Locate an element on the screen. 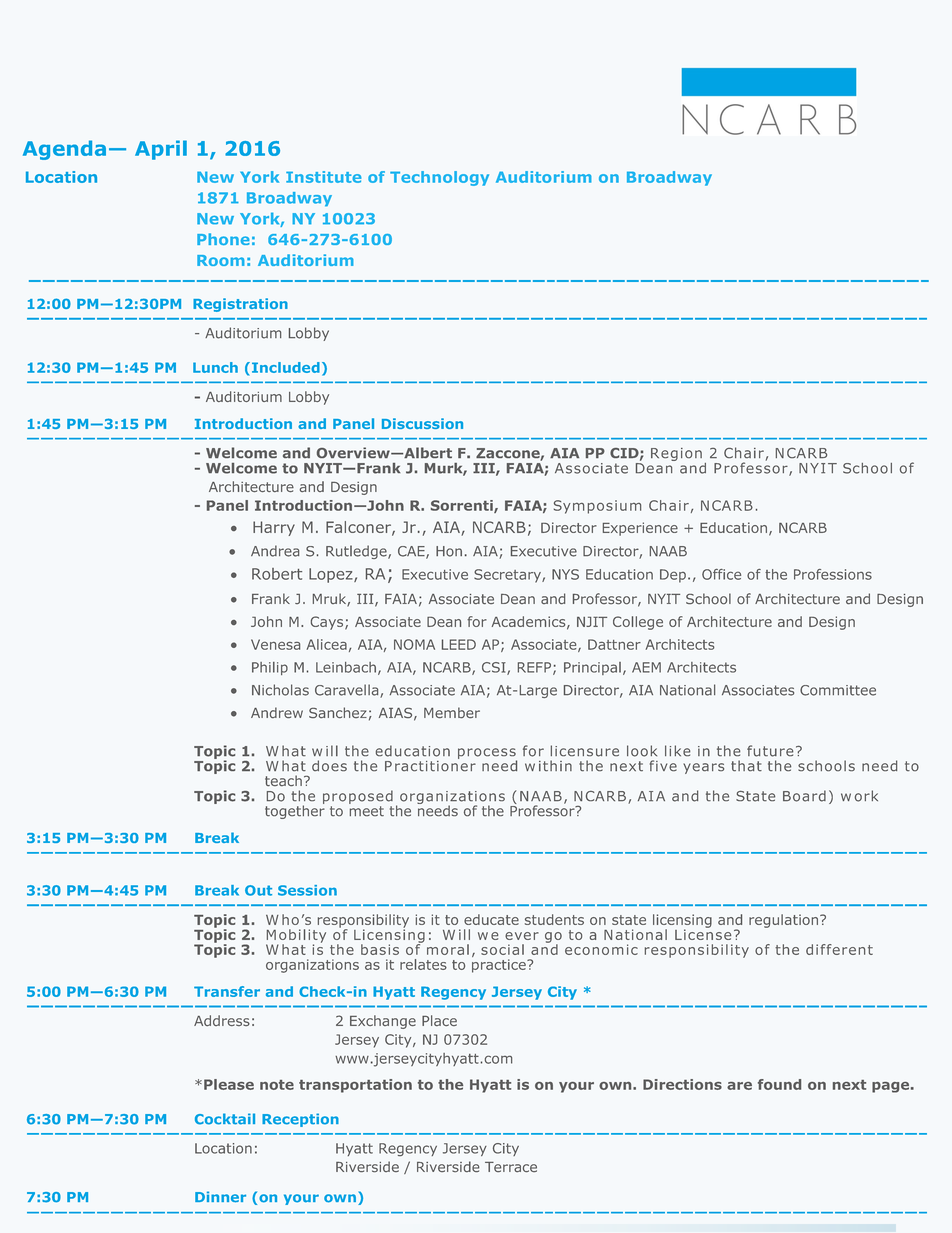 The height and width of the screenshot is (1233, 952). LEED is located at coordinates (459, 644).
